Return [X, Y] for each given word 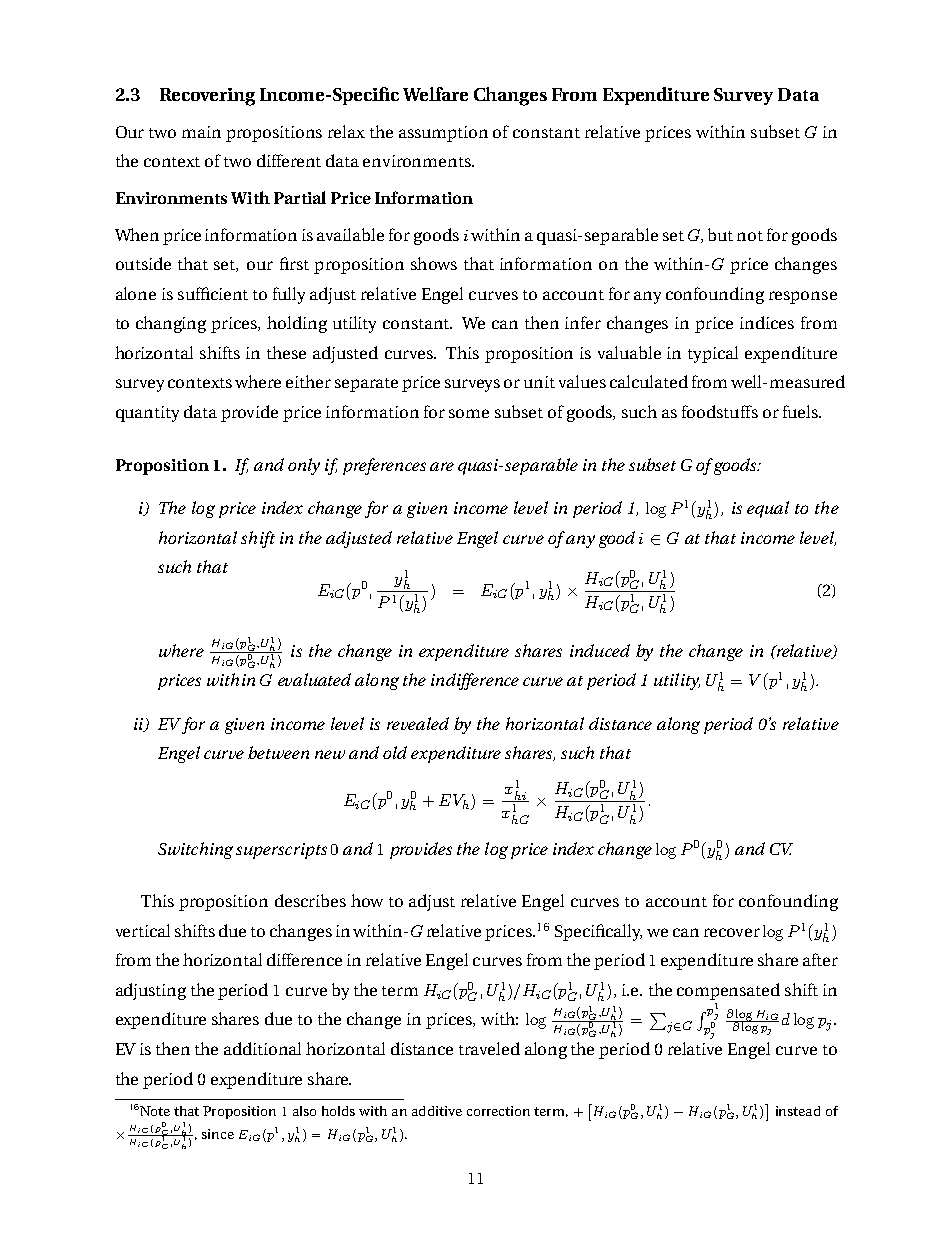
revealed [418, 723]
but [720, 234]
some [469, 413]
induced [600, 650]
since [218, 1134]
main [201, 132]
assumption [443, 134]
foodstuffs [720, 411]
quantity [147, 414]
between [278, 752]
